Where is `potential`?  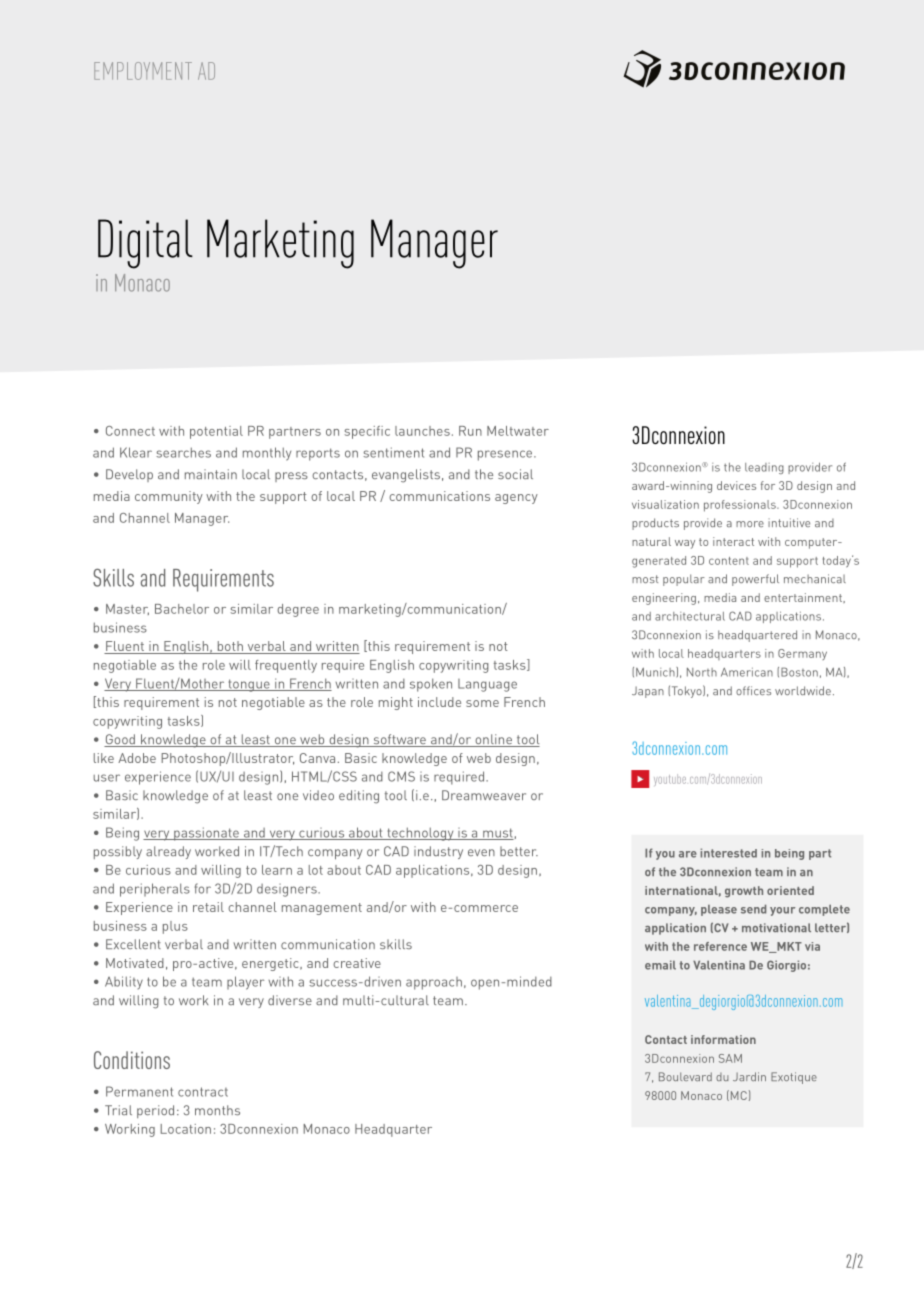
potential is located at coordinates (216, 432).
